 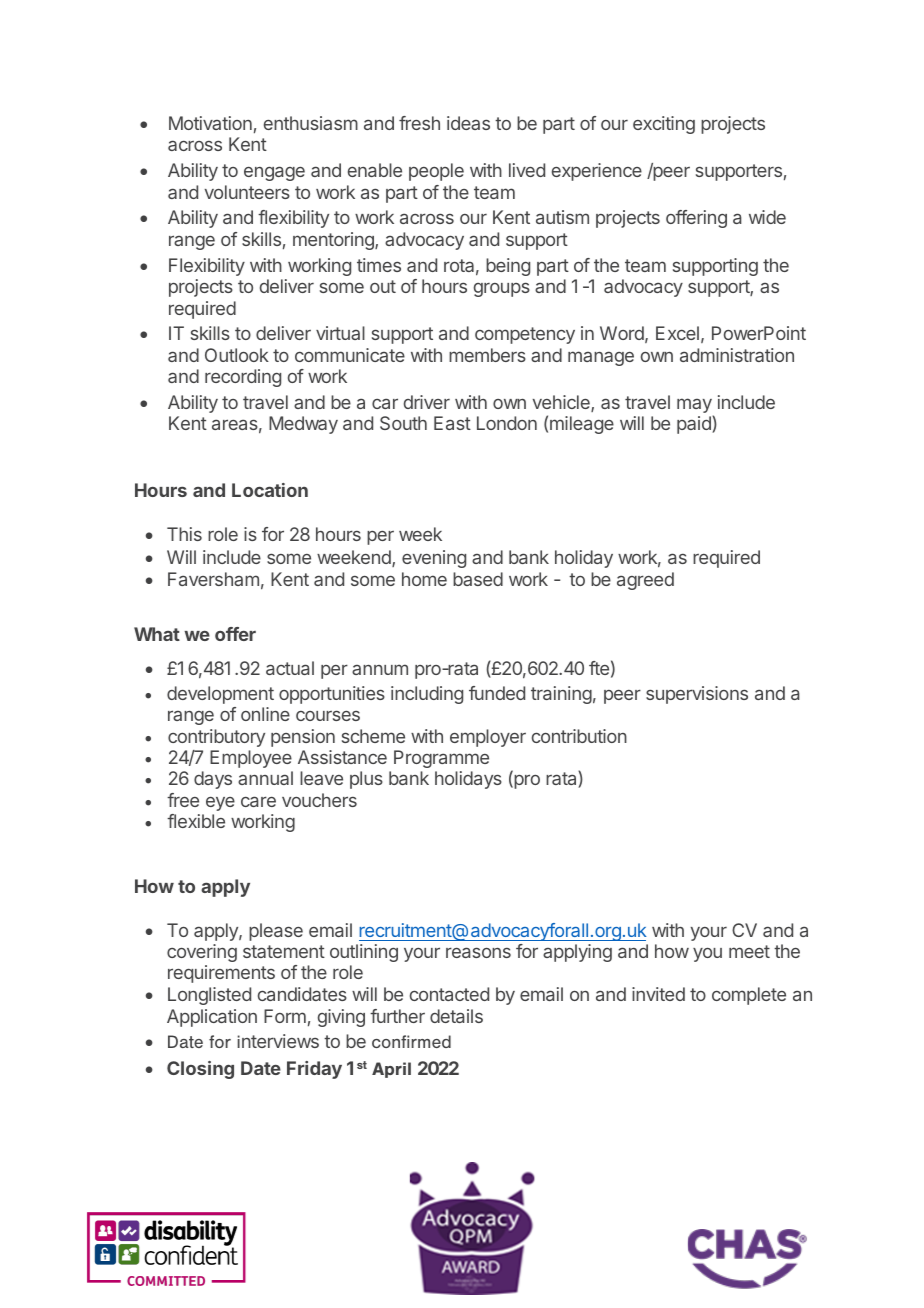 What do you see at coordinates (436, 172) in the screenshot?
I see `people` at bounding box center [436, 172].
